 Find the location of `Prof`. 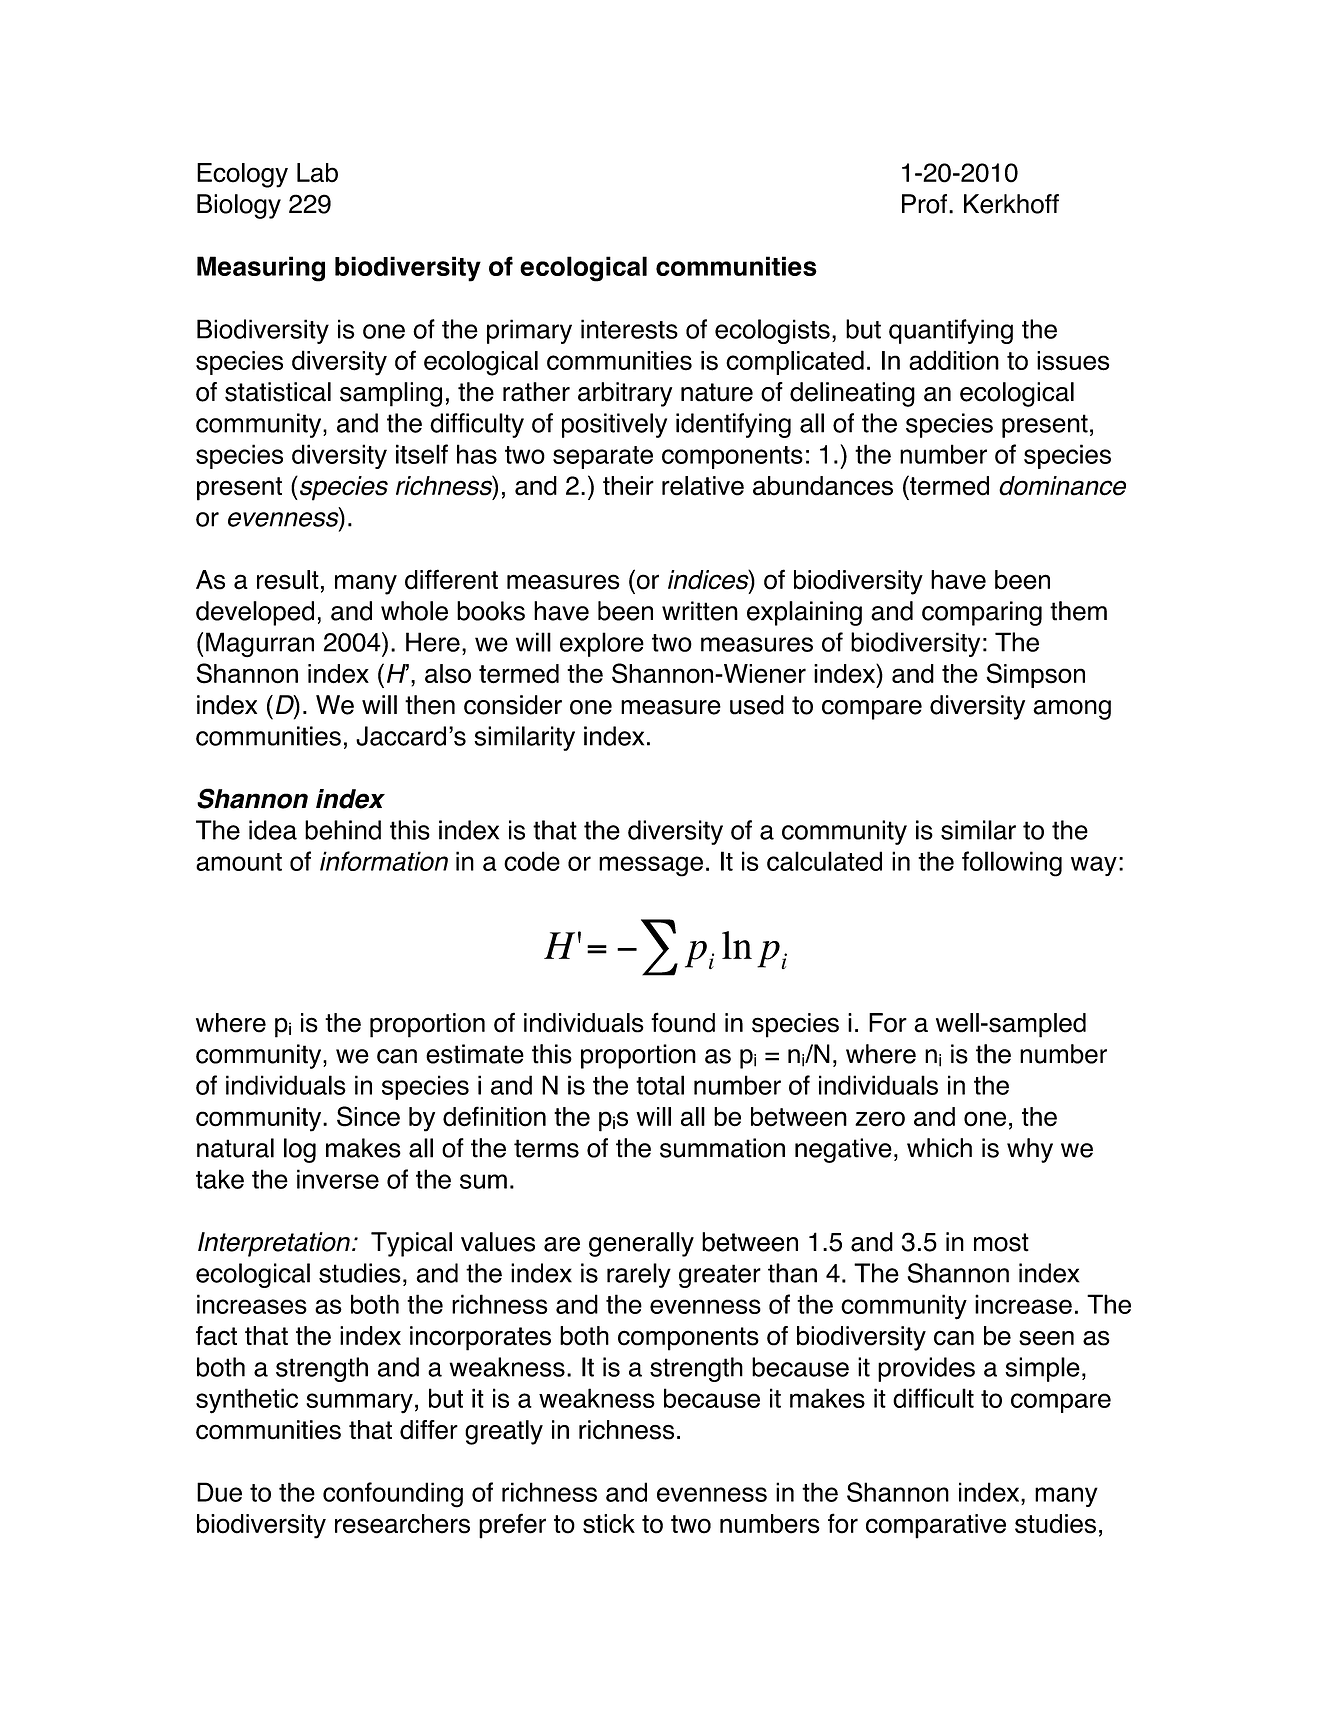

Prof is located at coordinates (924, 204).
